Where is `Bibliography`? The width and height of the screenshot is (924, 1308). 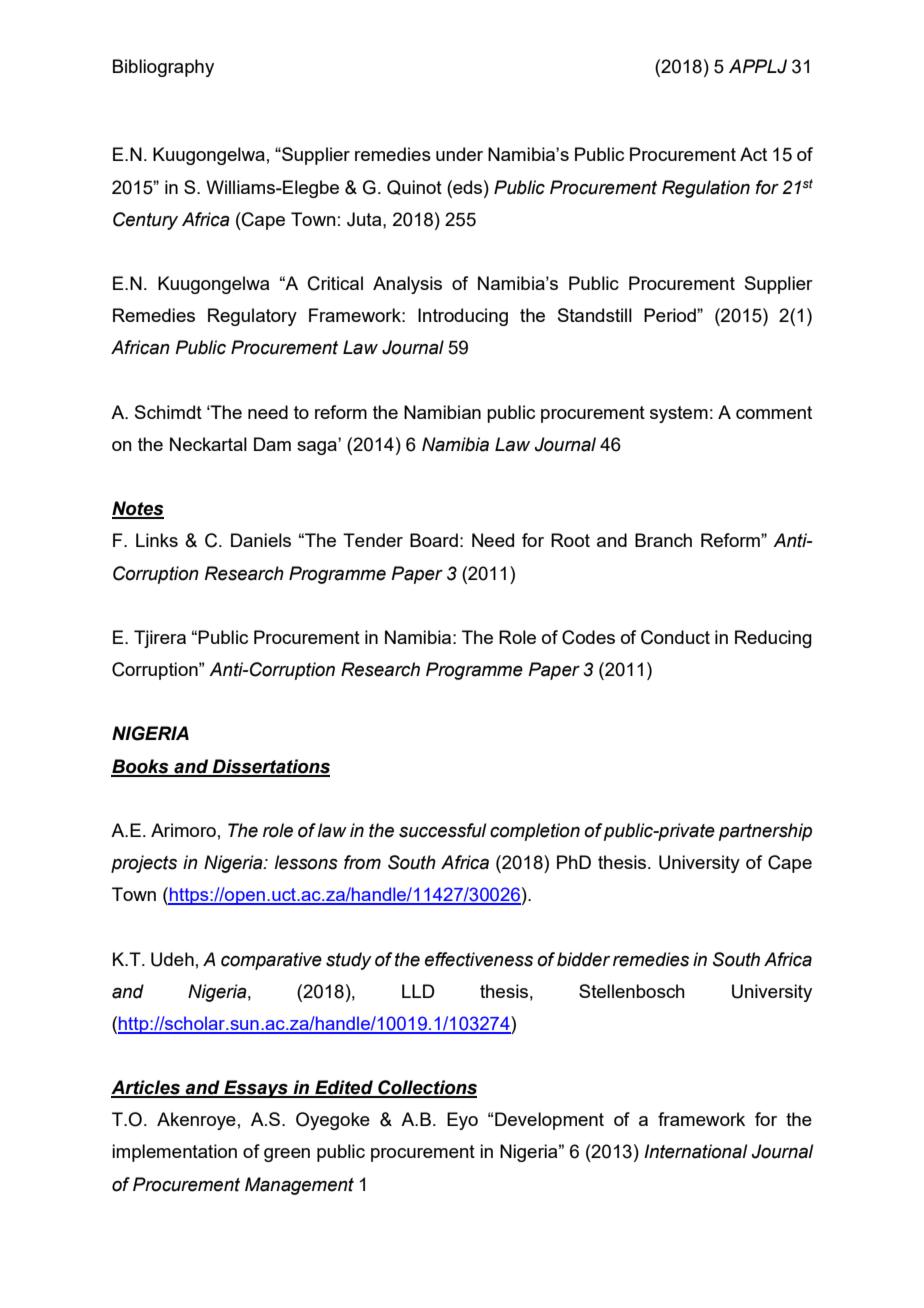
Bibliography is located at coordinates (163, 68).
